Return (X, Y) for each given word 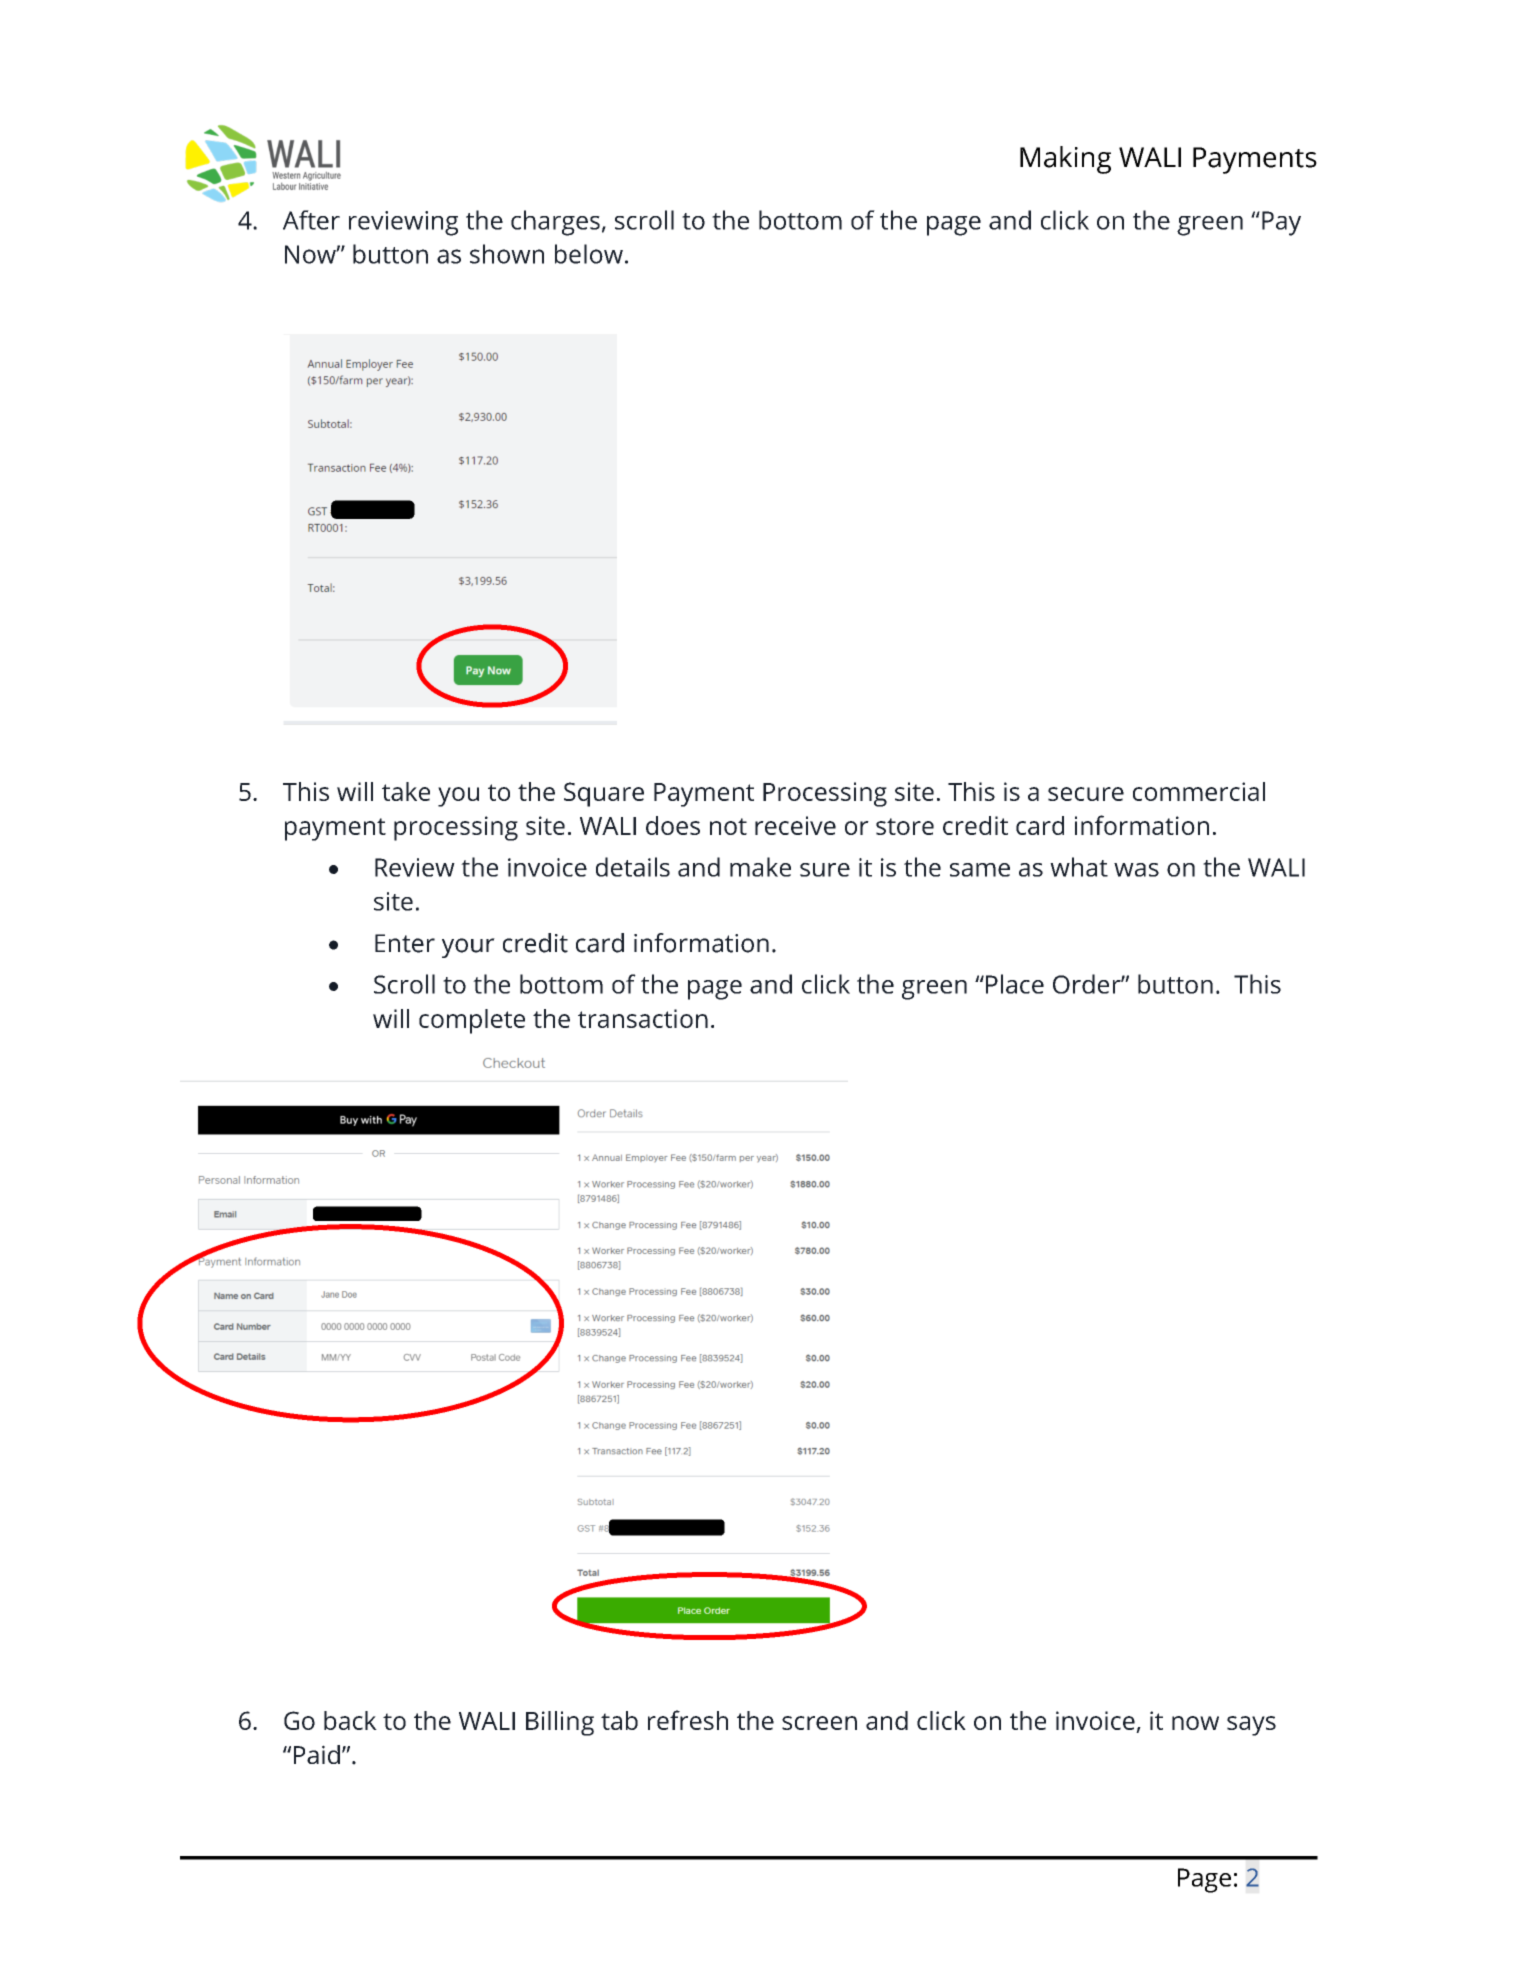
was (1136, 870)
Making (1065, 160)
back (350, 1720)
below (589, 254)
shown (507, 254)
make (760, 867)
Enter (405, 943)
